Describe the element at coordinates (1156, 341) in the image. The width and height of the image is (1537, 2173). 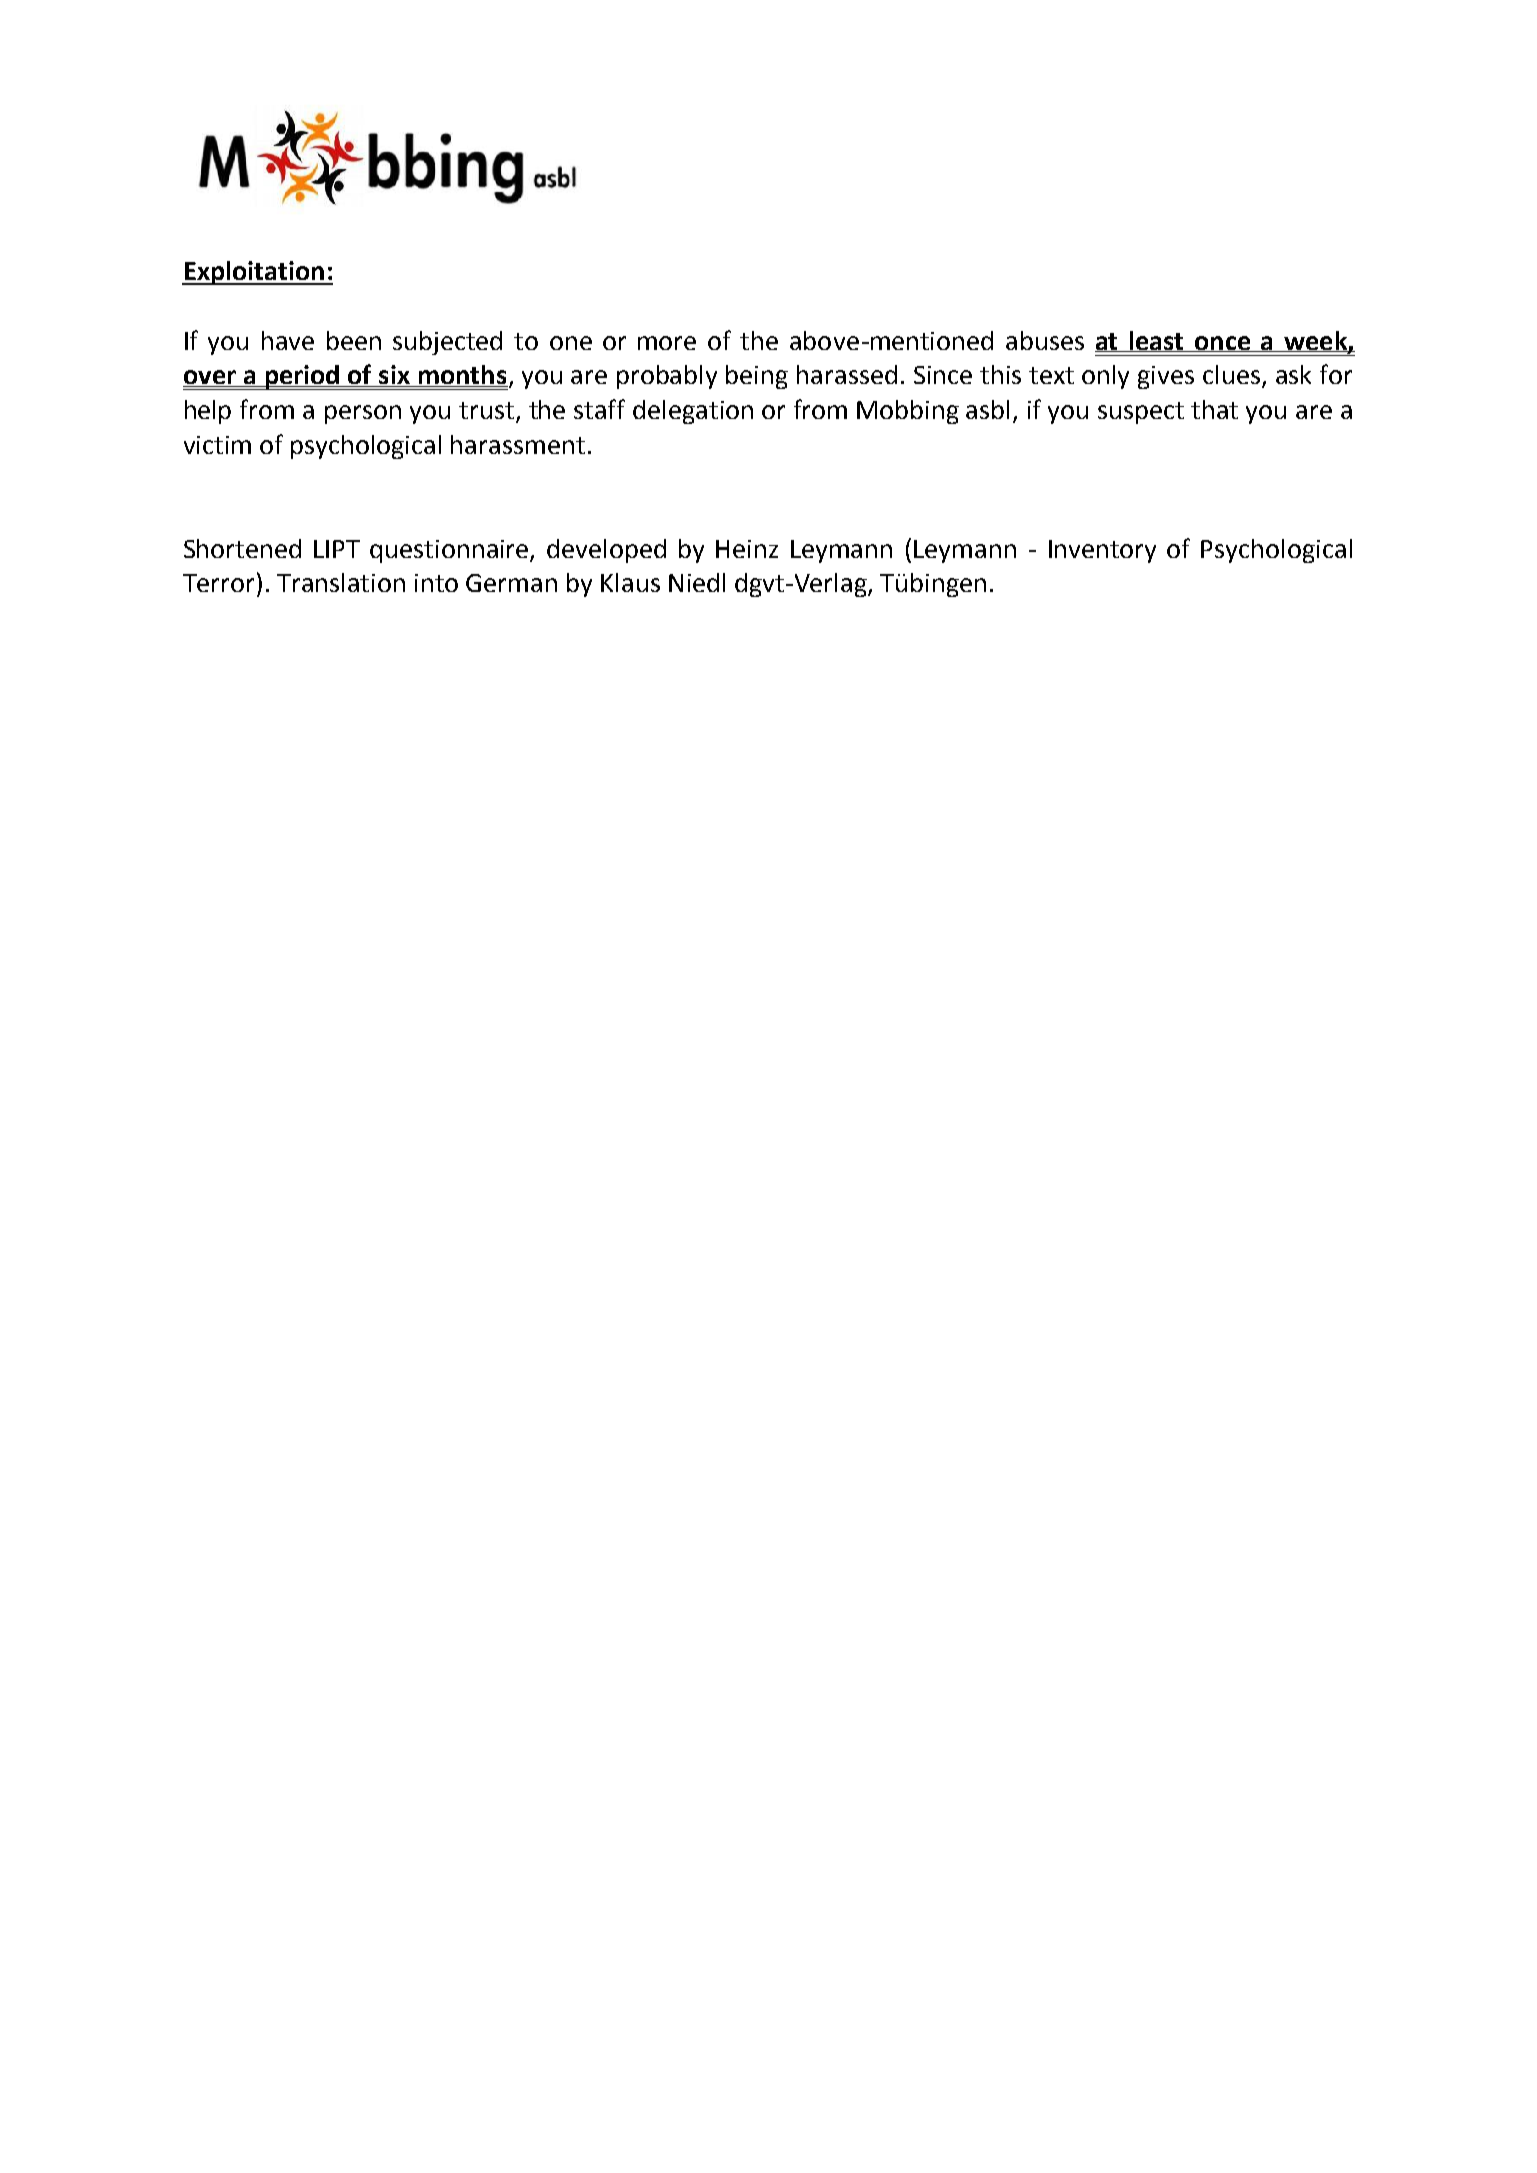
I see `least` at that location.
